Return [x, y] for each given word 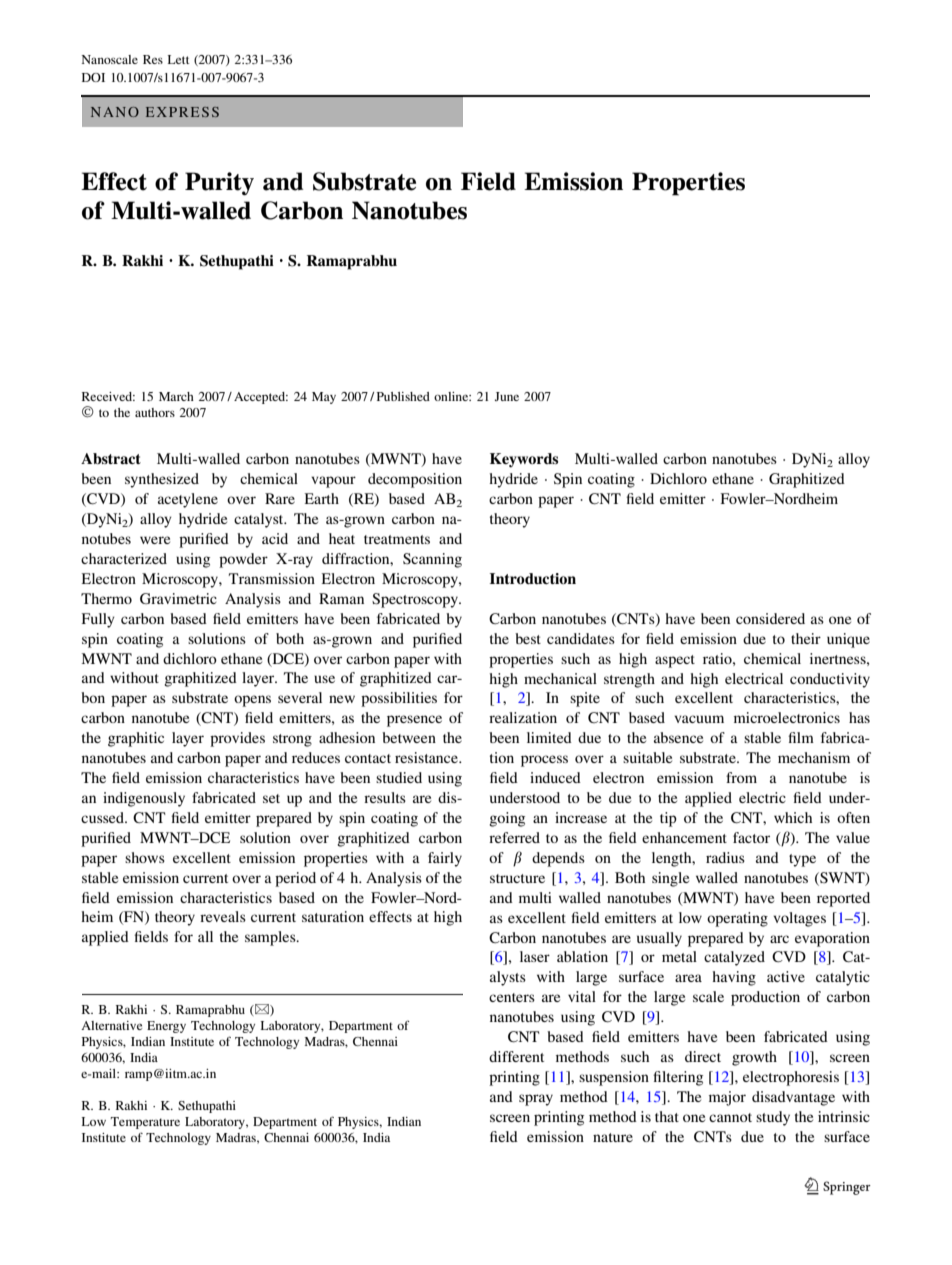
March [176, 396]
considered [770, 618]
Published [403, 396]
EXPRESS [182, 112]
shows [145, 857]
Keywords [524, 460]
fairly [445, 859]
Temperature [145, 1123]
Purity [219, 184]
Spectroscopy [416, 600]
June [506, 396]
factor [751, 837]
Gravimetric [178, 598]
